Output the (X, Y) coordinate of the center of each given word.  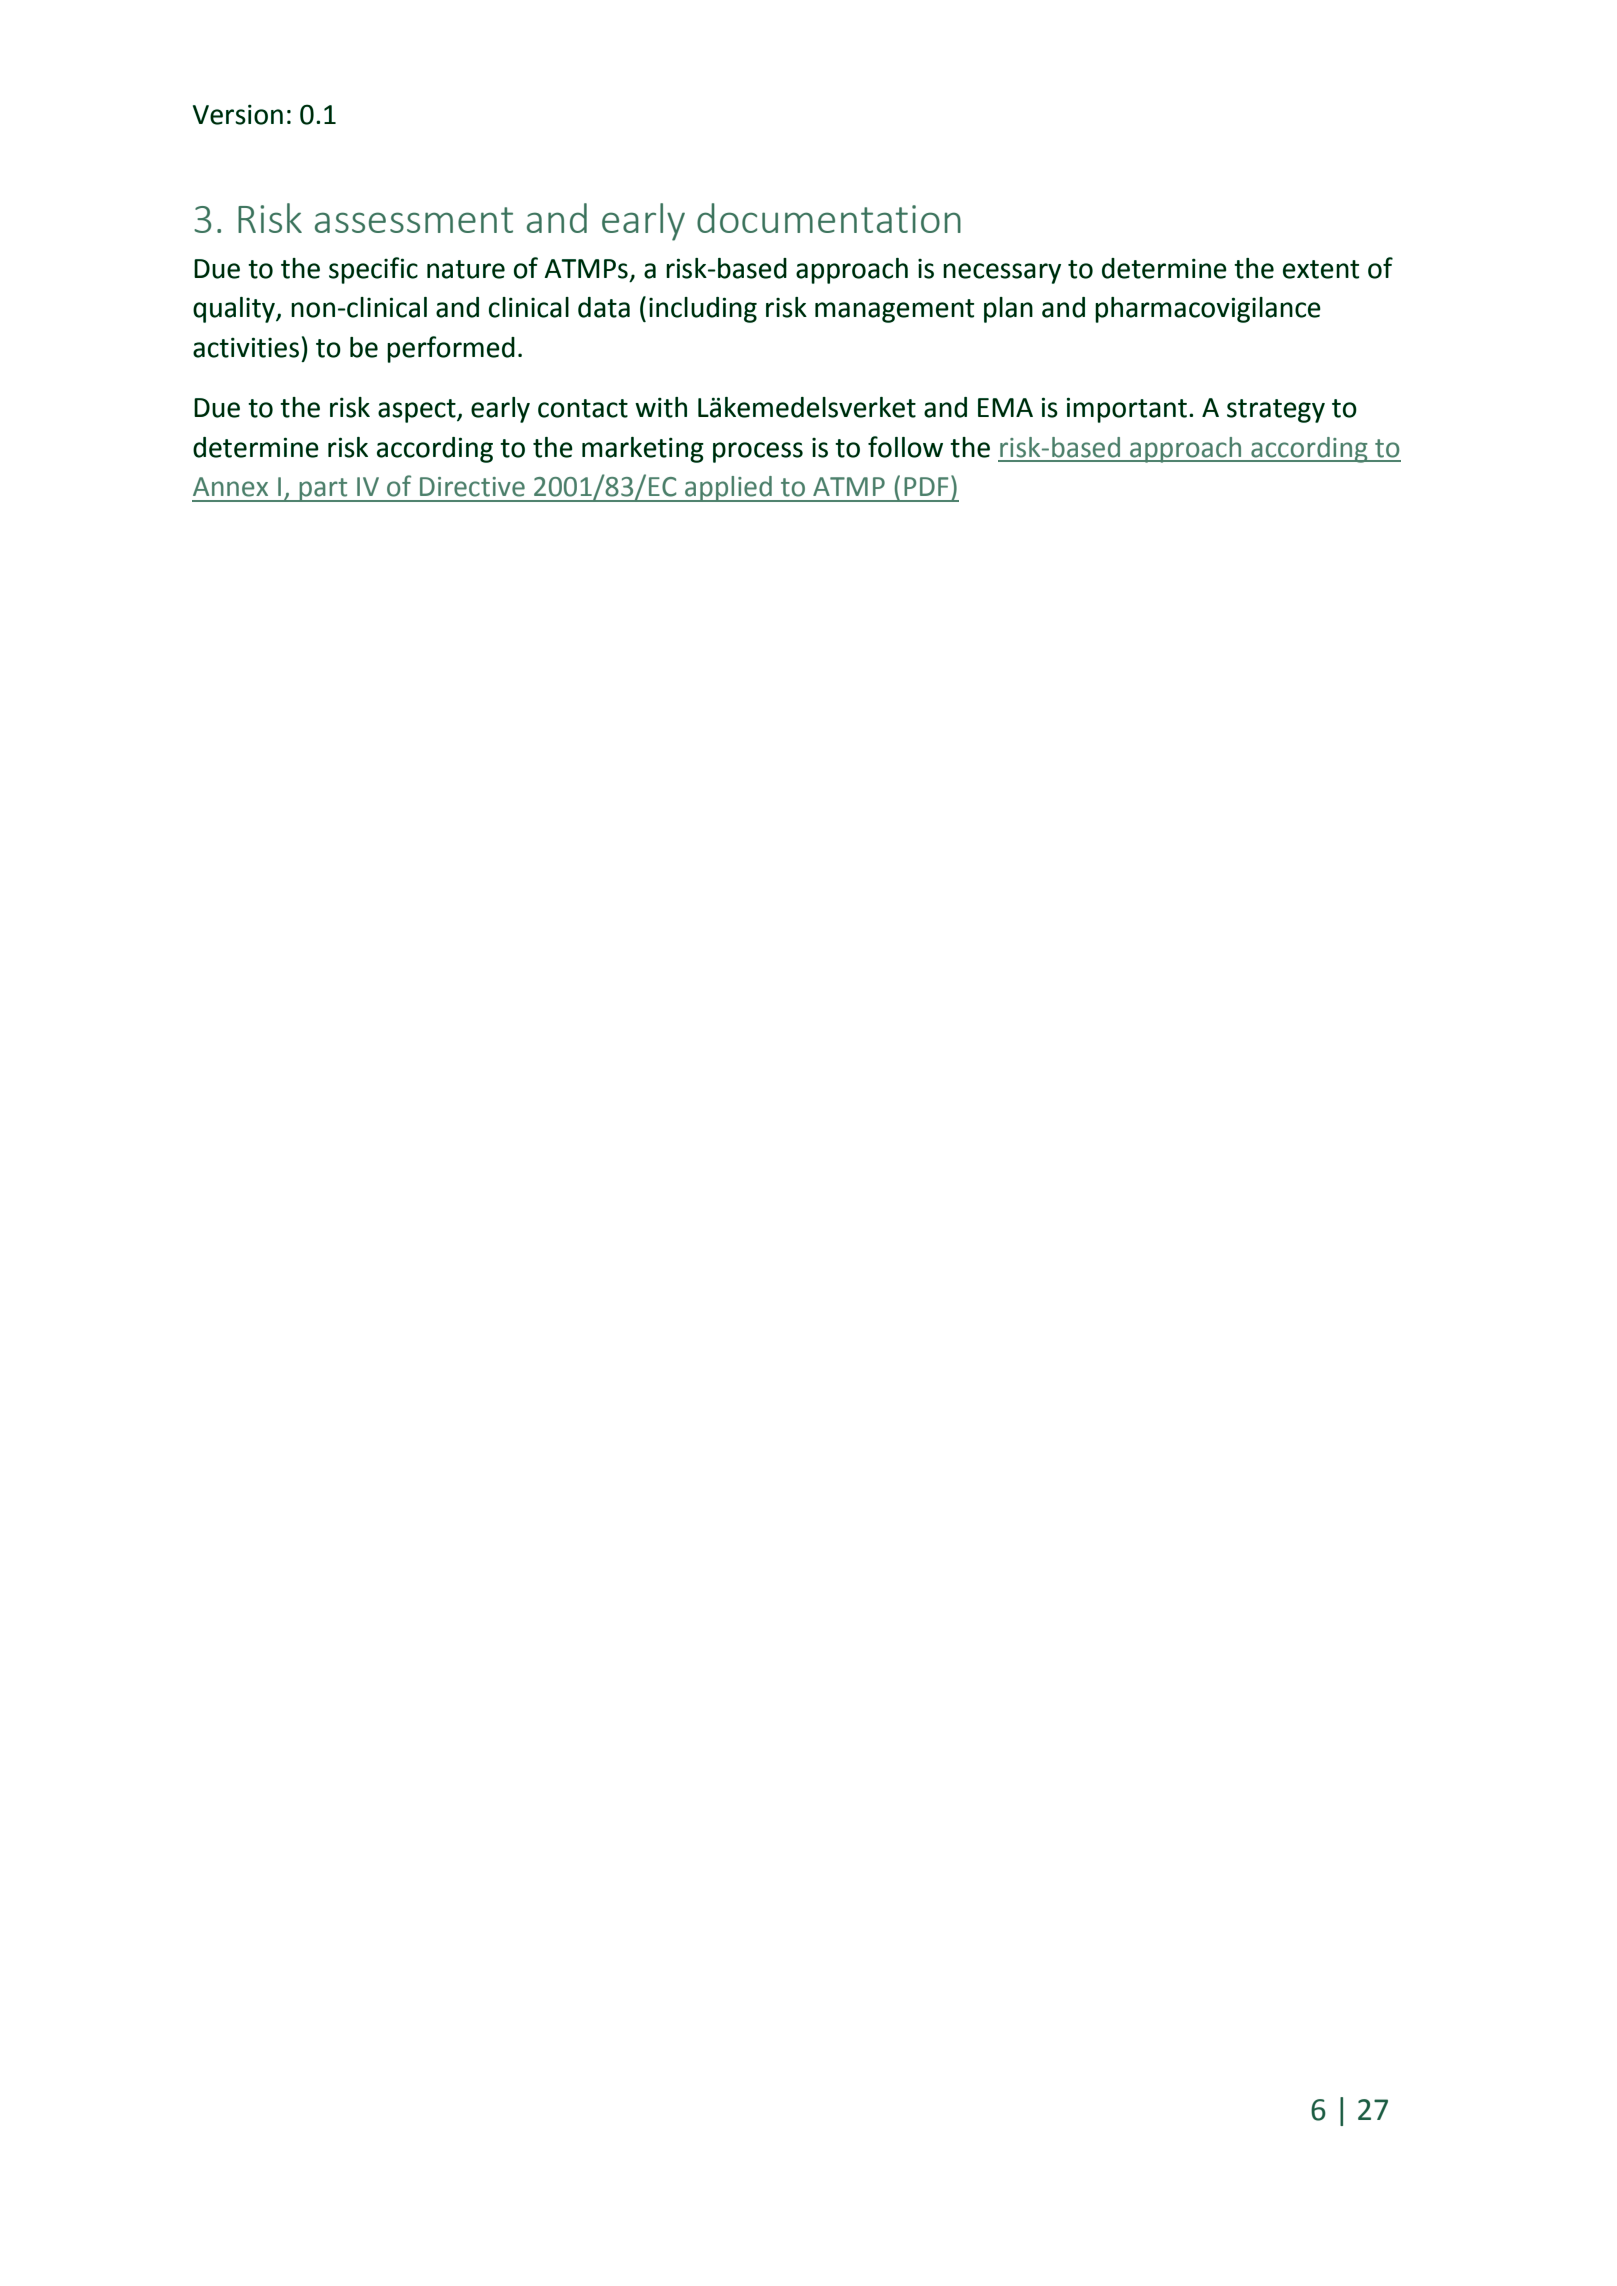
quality (235, 310)
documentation (829, 218)
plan (1008, 310)
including (703, 310)
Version (238, 114)
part (323, 490)
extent (1321, 269)
